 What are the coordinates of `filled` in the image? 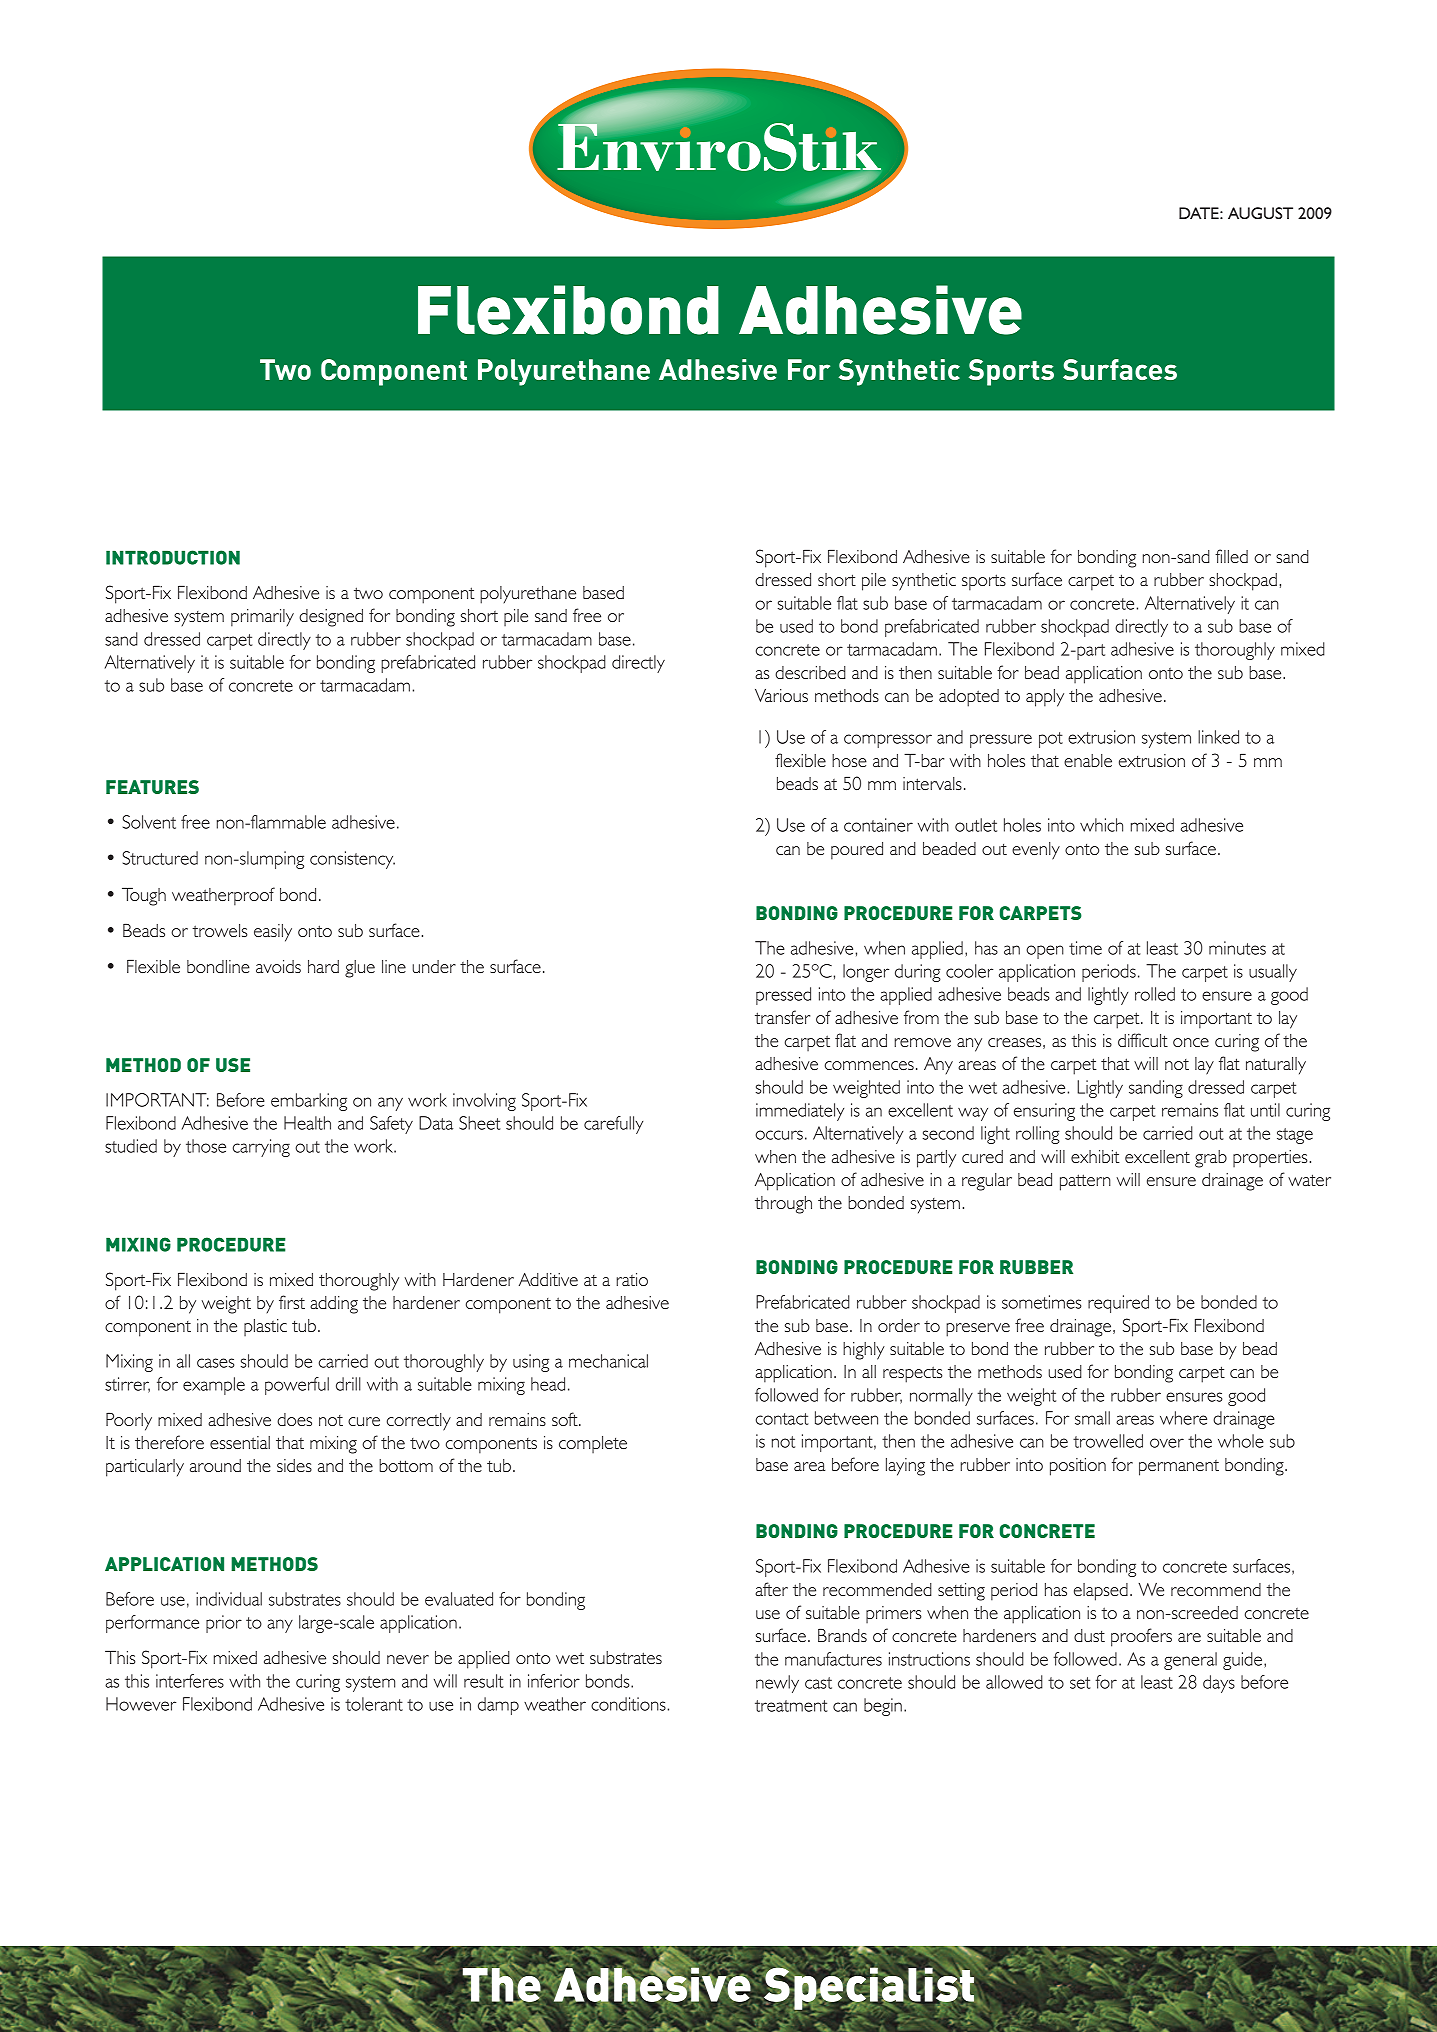 It's located at (1231, 556).
